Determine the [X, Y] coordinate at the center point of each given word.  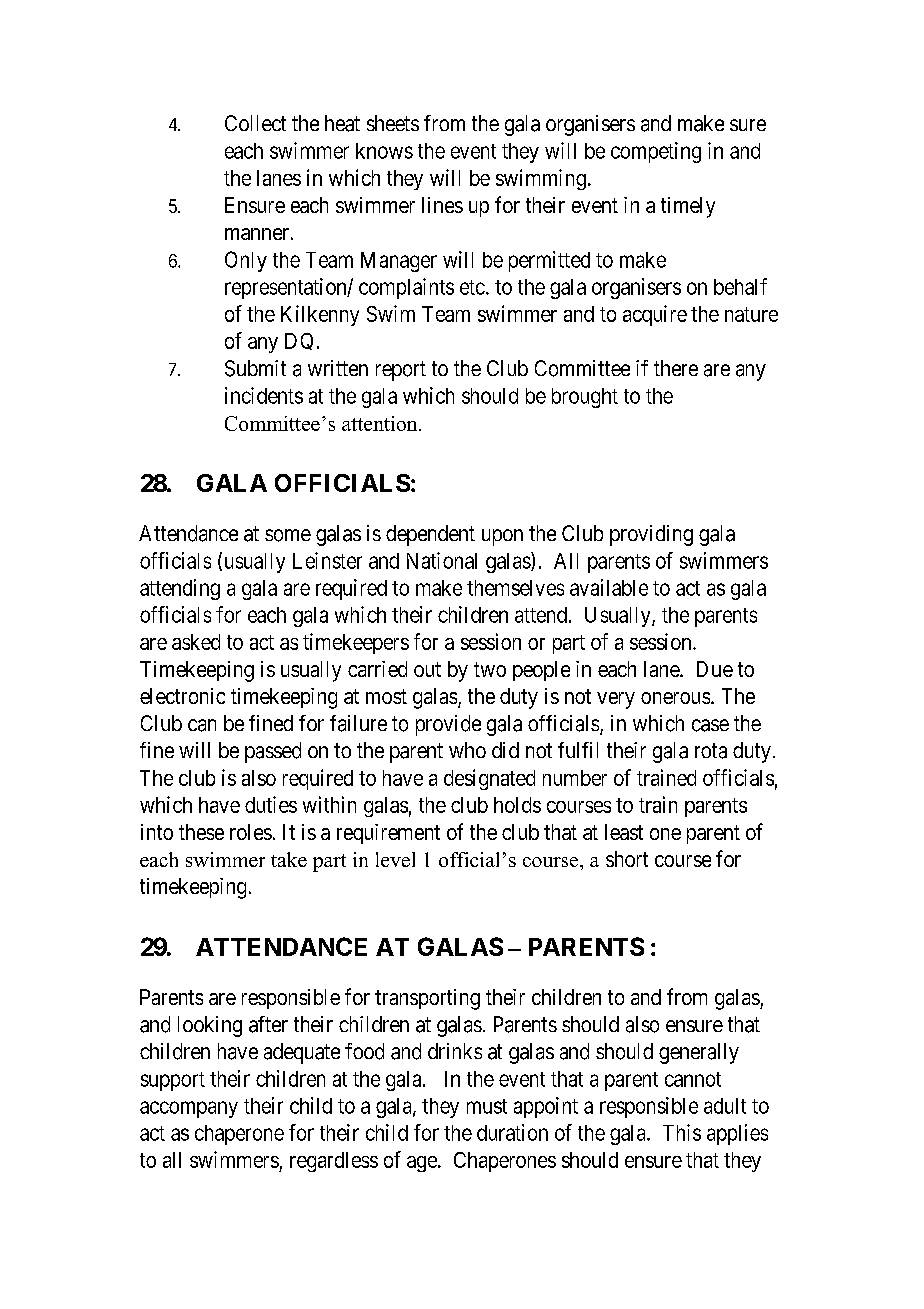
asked [196, 642]
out [427, 669]
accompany [189, 1109]
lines [442, 205]
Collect [255, 123]
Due [715, 669]
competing [656, 152]
